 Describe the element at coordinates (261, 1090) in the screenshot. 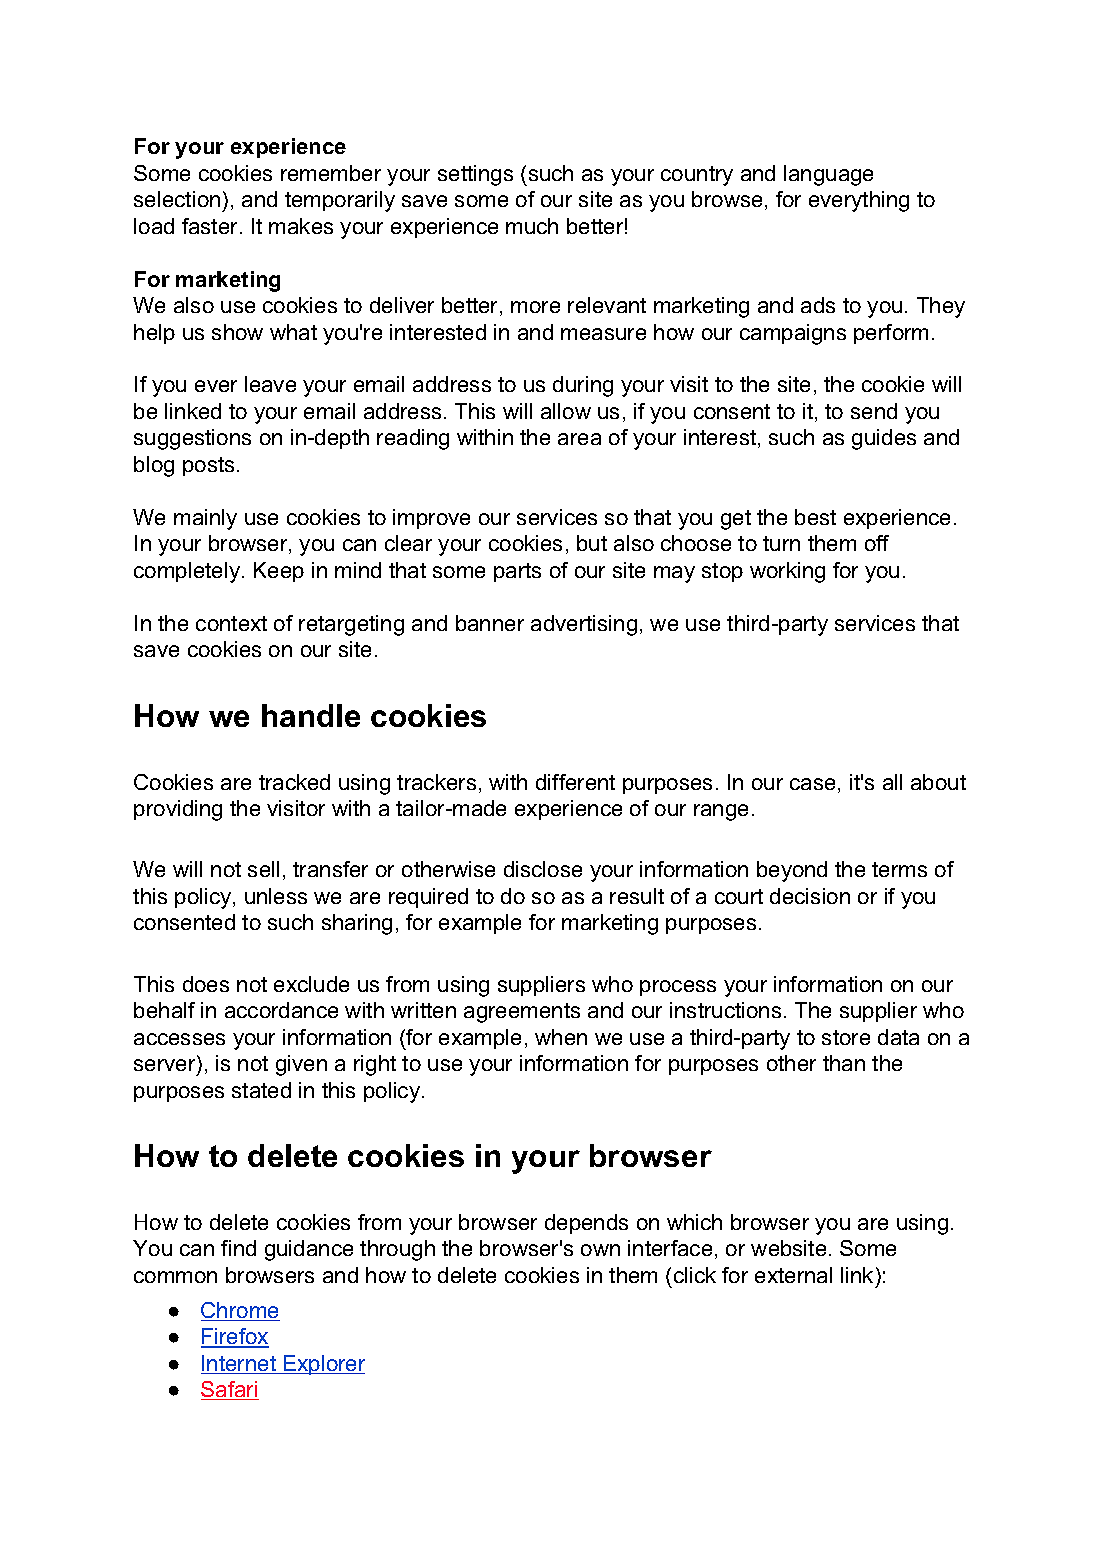

I see `stated` at that location.
